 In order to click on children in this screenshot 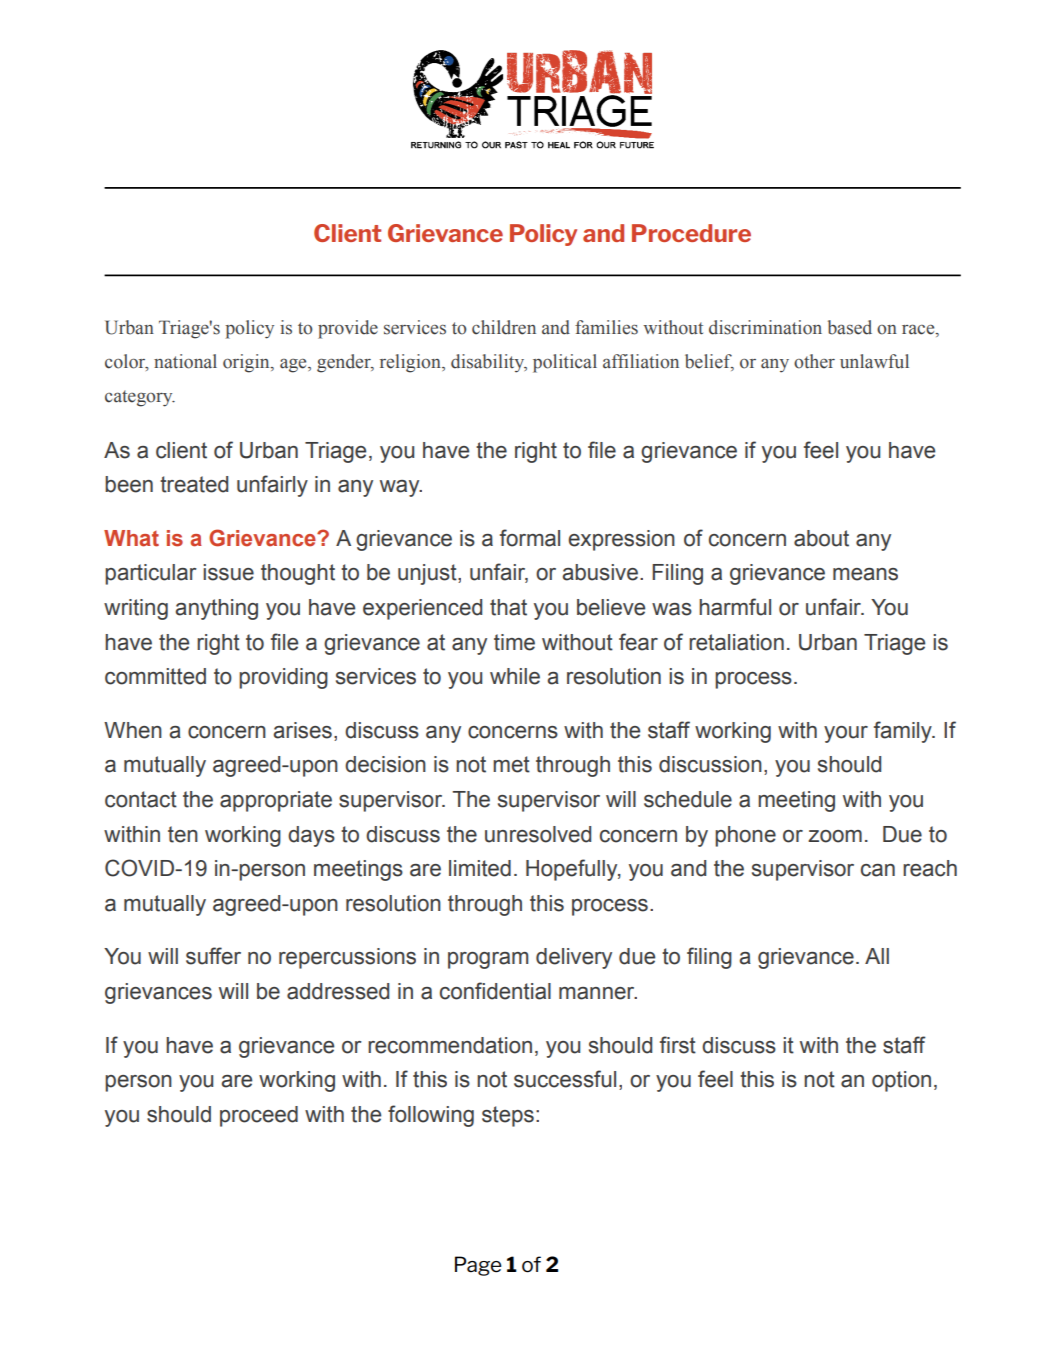, I will do `click(504, 327)`.
